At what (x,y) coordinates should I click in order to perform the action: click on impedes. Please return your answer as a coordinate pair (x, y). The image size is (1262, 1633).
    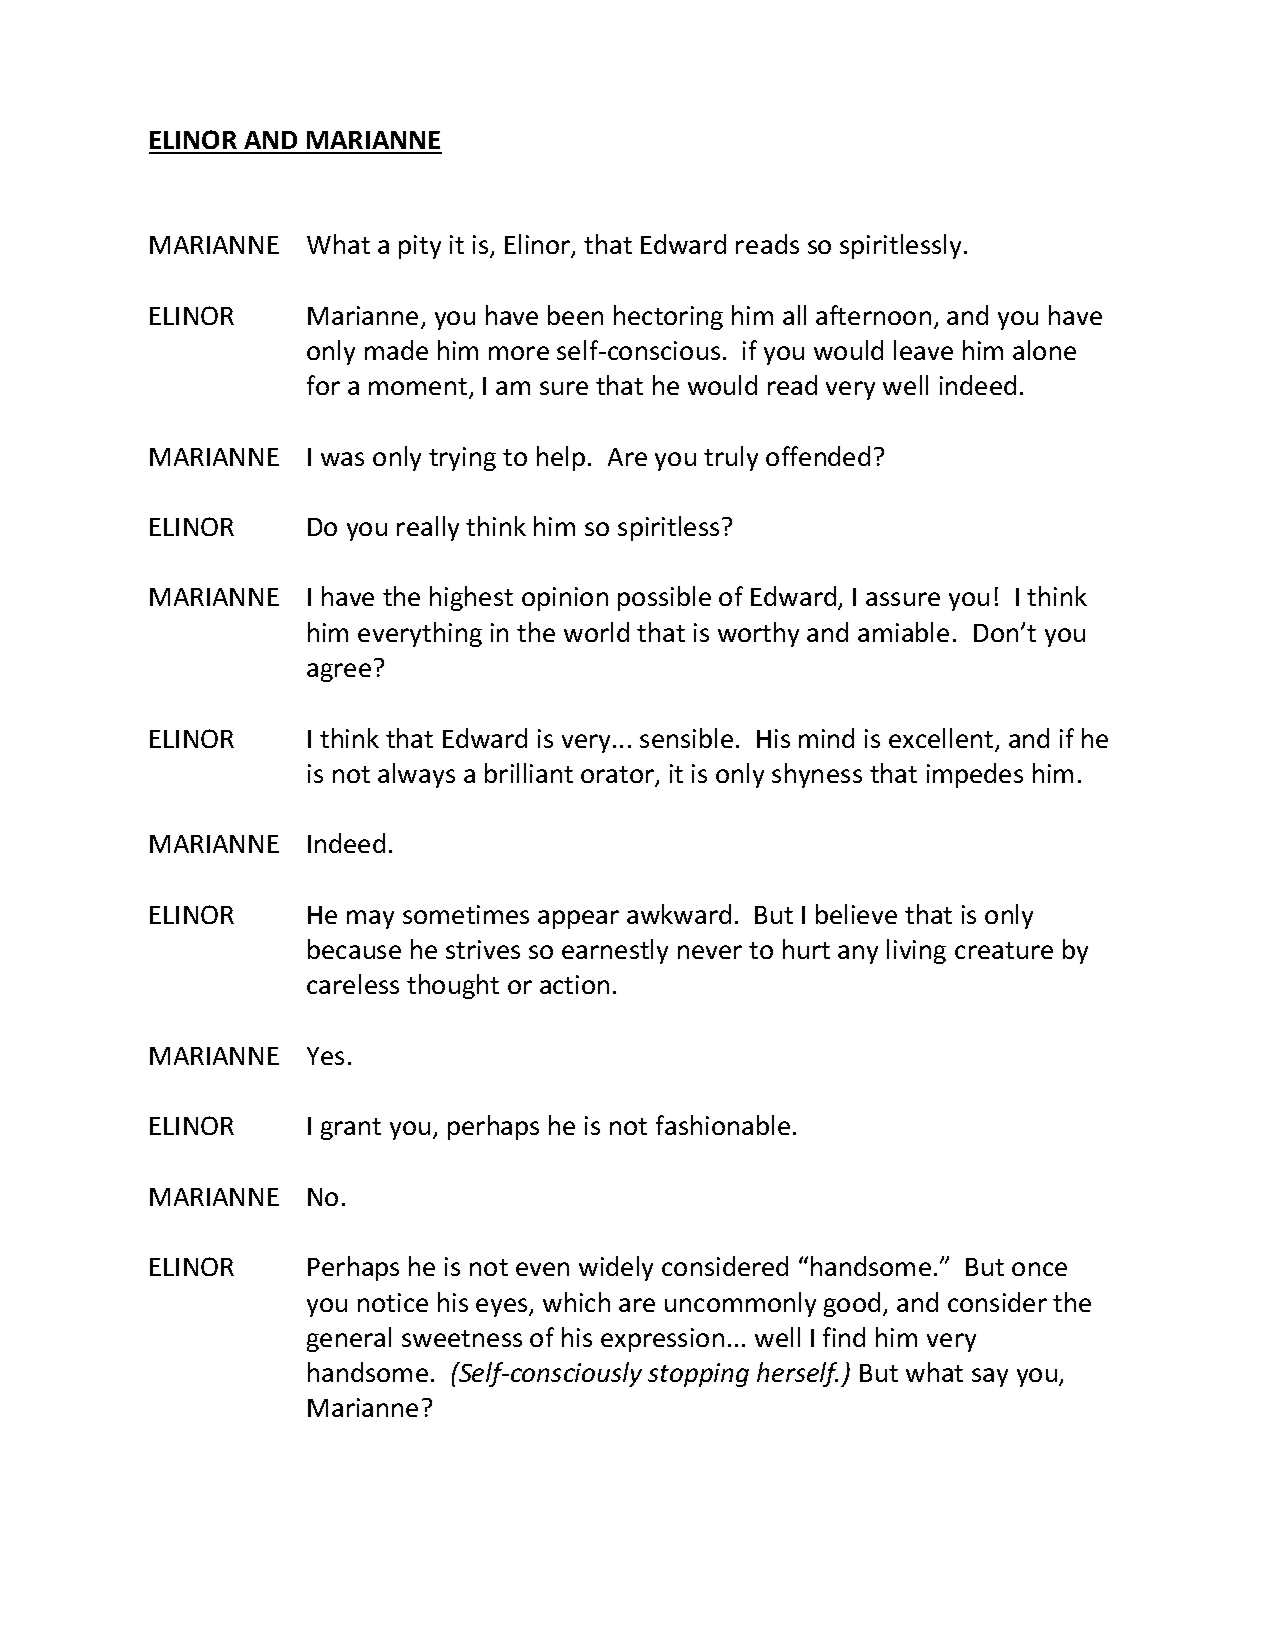
    Looking at the image, I should click on (975, 775).
